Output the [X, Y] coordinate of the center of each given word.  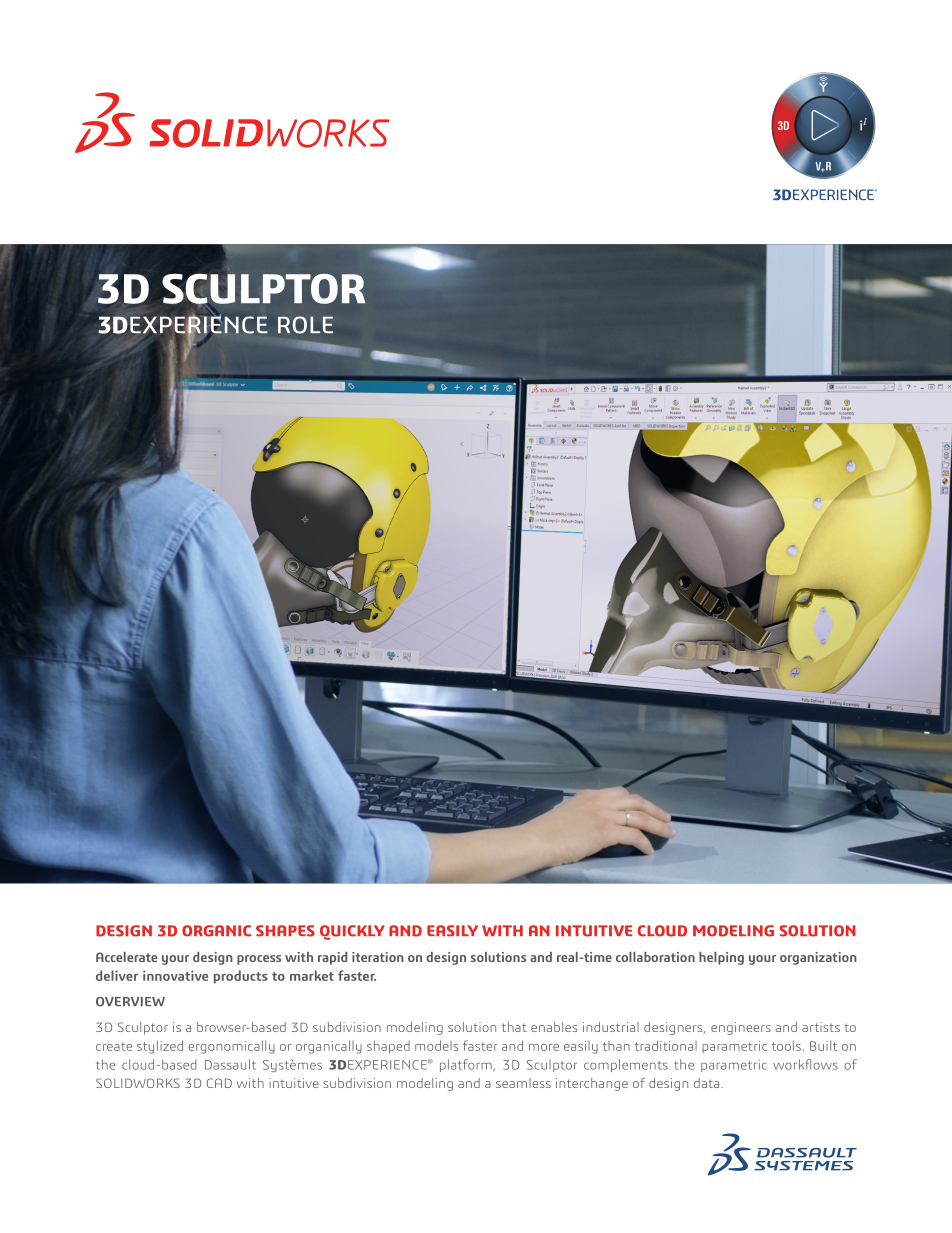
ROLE [305, 325]
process [259, 960]
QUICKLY [352, 932]
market [312, 975]
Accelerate [126, 957]
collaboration [655, 957]
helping [721, 958]
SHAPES [285, 931]
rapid [332, 958]
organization [818, 958]
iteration [378, 957]
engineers [741, 1028]
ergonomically [231, 1047]
